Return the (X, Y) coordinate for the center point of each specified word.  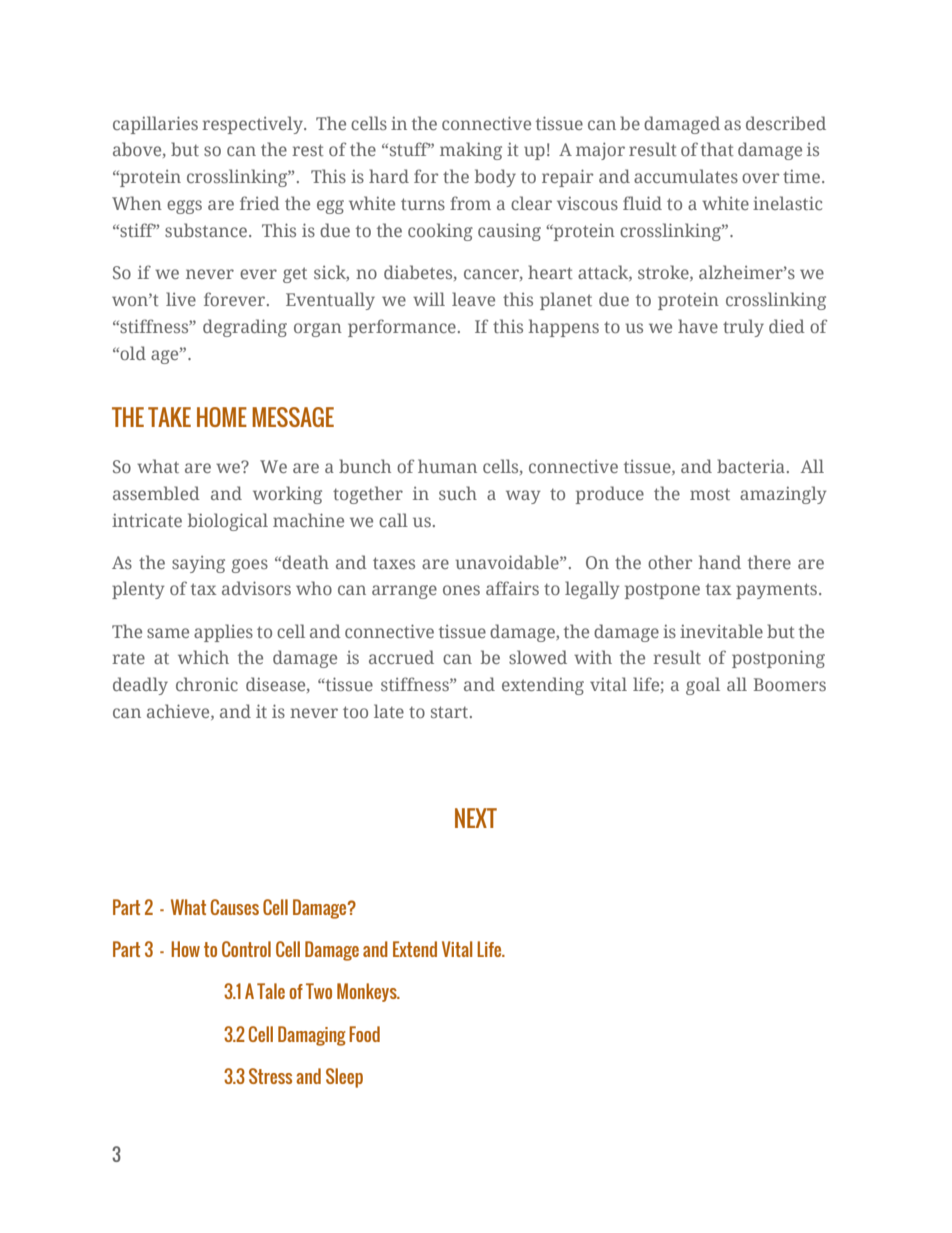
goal (703, 686)
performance (402, 328)
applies (223, 633)
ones (461, 590)
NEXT (476, 818)
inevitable (721, 631)
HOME (222, 417)
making (471, 151)
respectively (253, 125)
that (717, 149)
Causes (235, 907)
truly (743, 328)
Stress (270, 1076)
